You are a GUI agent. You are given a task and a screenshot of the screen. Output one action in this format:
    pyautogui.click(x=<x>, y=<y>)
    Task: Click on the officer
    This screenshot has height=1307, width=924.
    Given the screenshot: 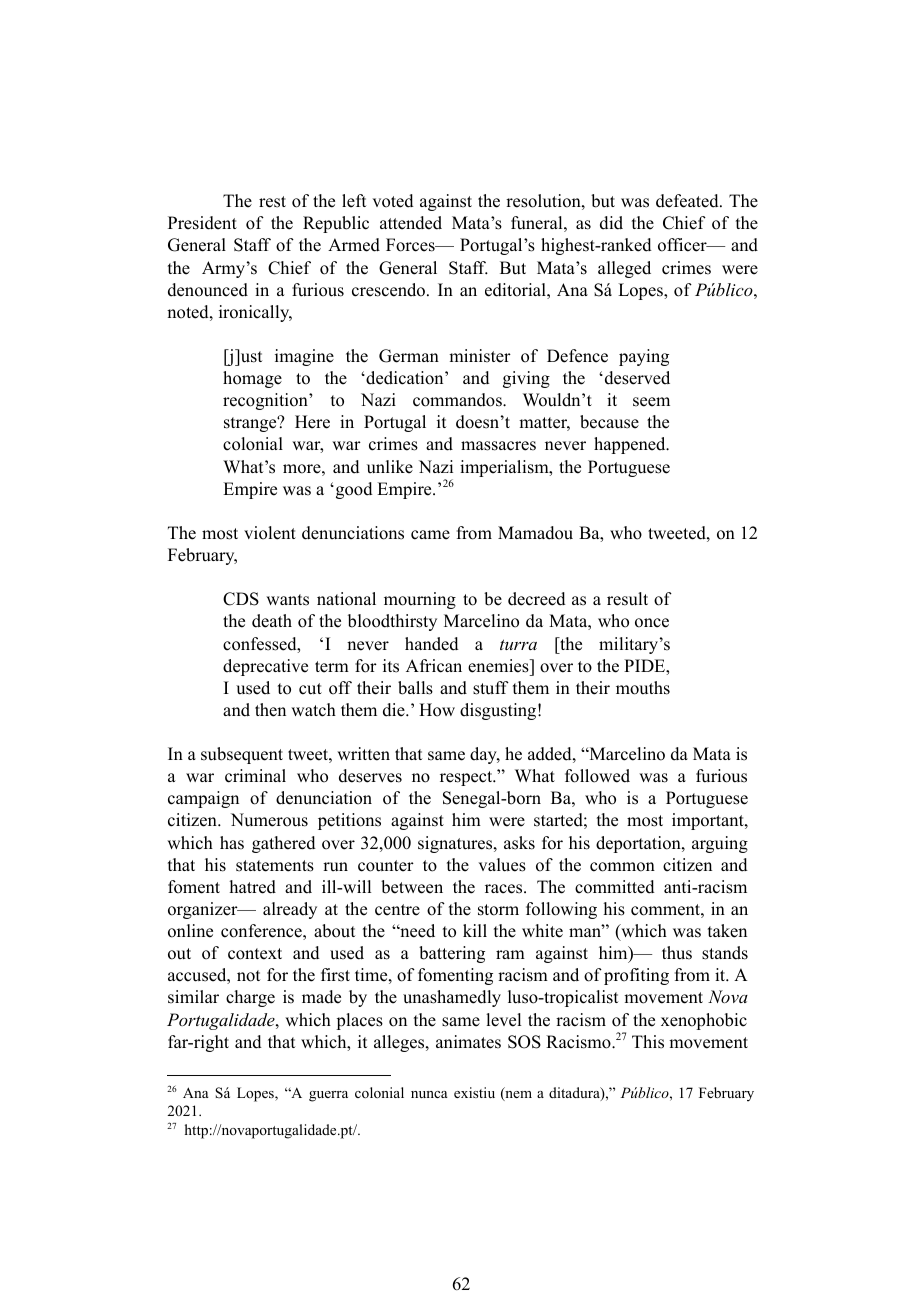 What is the action you would take?
    pyautogui.click(x=683, y=245)
